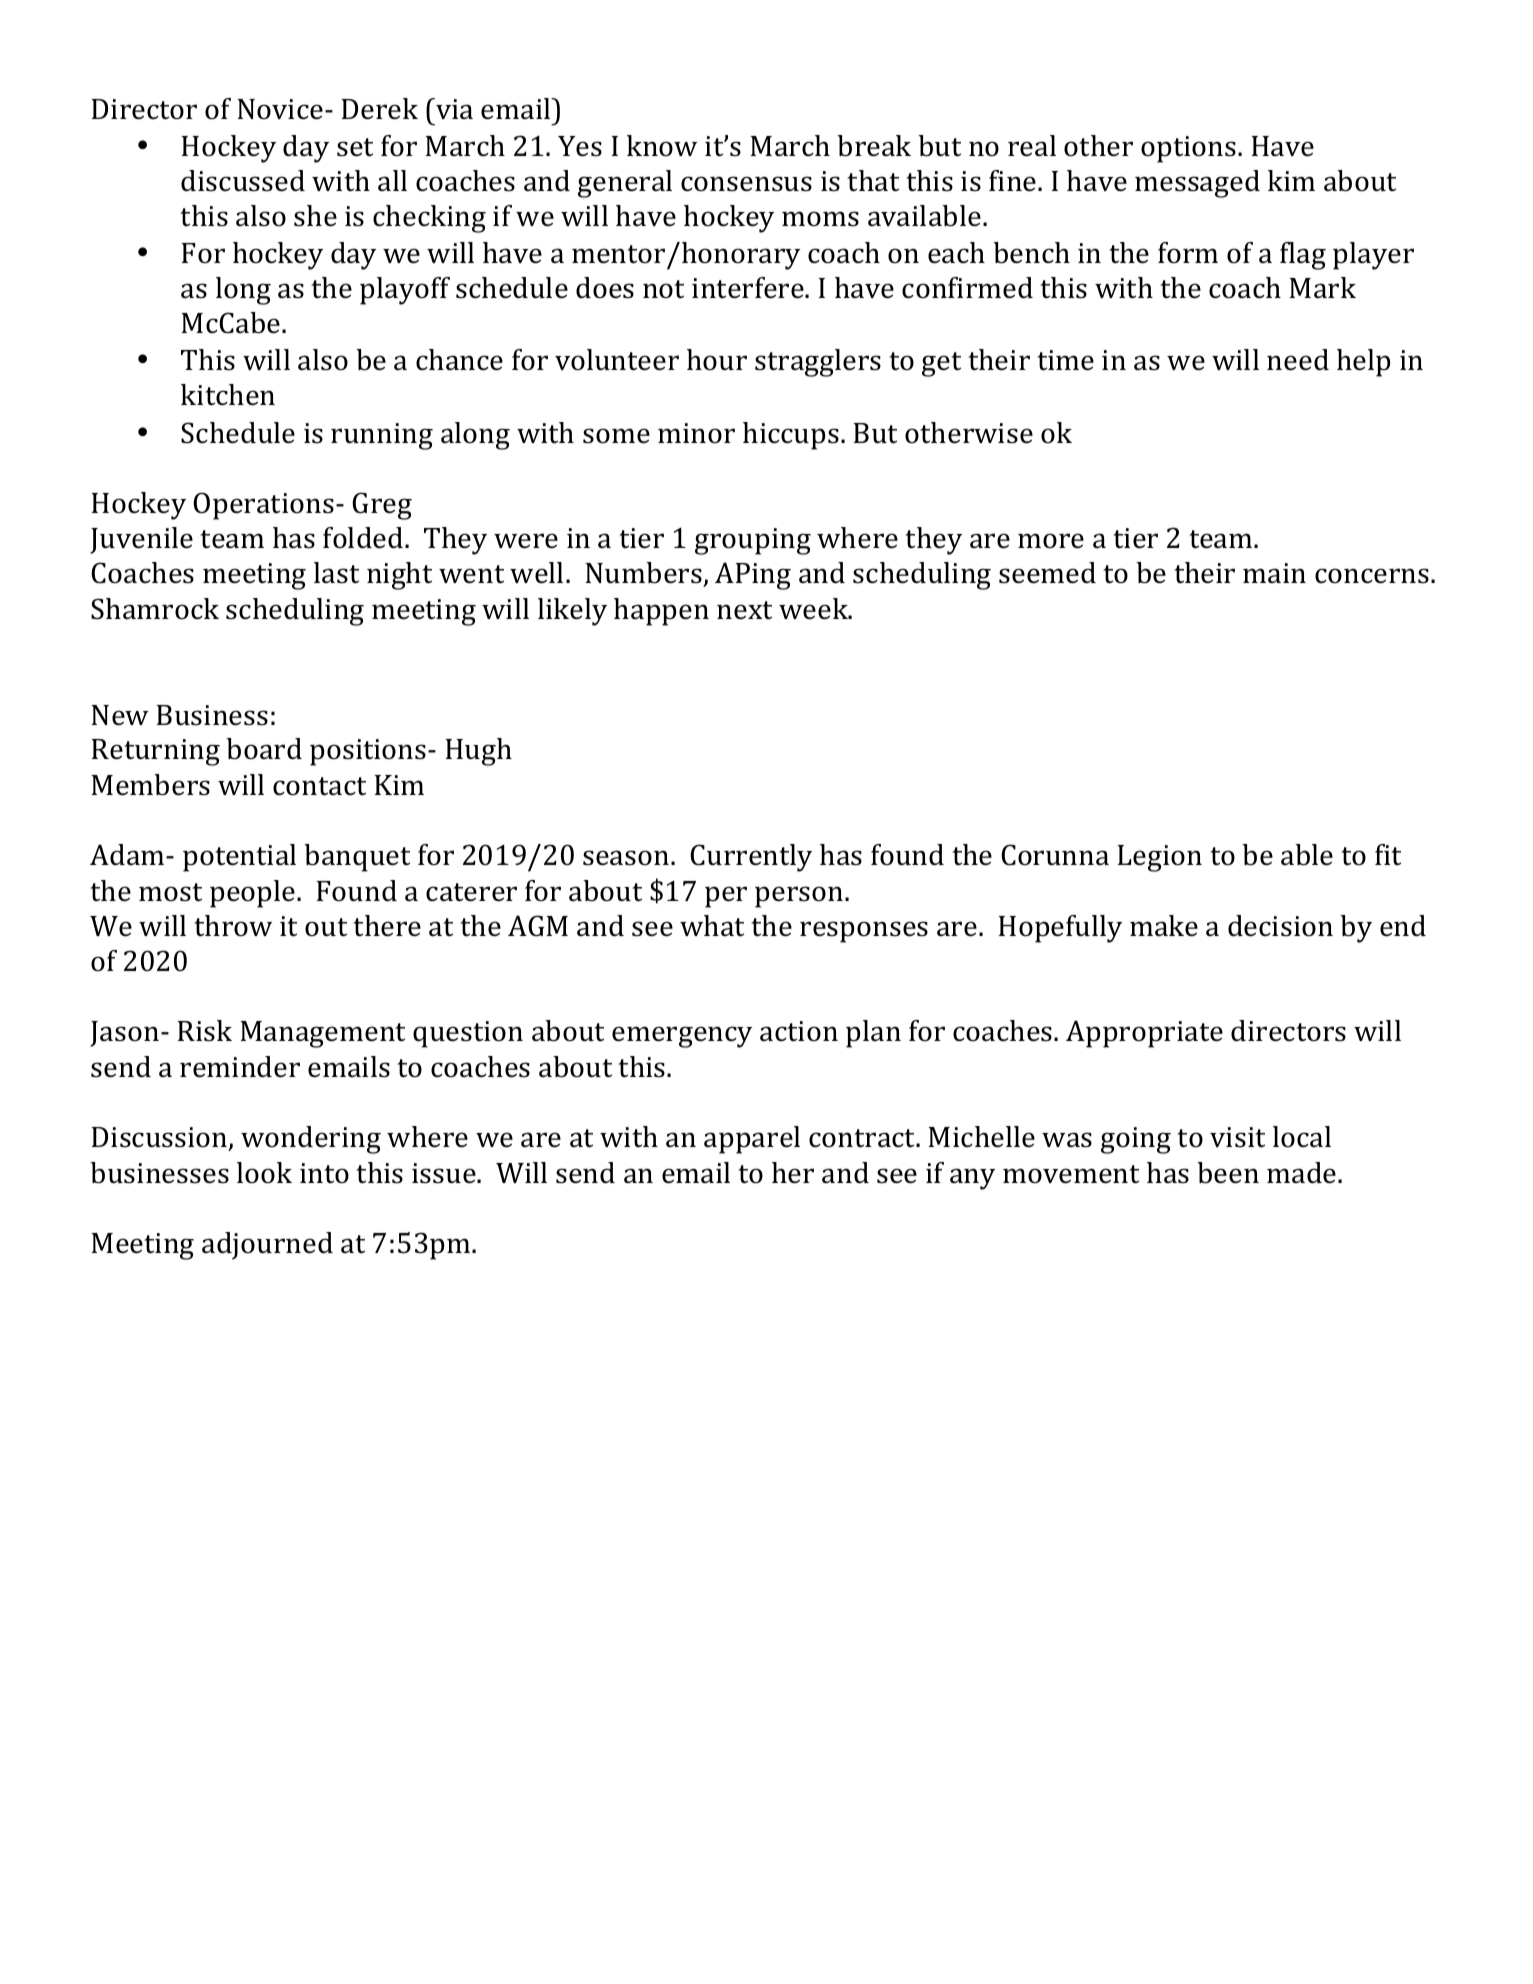 Image resolution: width=1533 pixels, height=1984 pixels. What do you see at coordinates (791, 436) in the page?
I see `hiccups` at bounding box center [791, 436].
